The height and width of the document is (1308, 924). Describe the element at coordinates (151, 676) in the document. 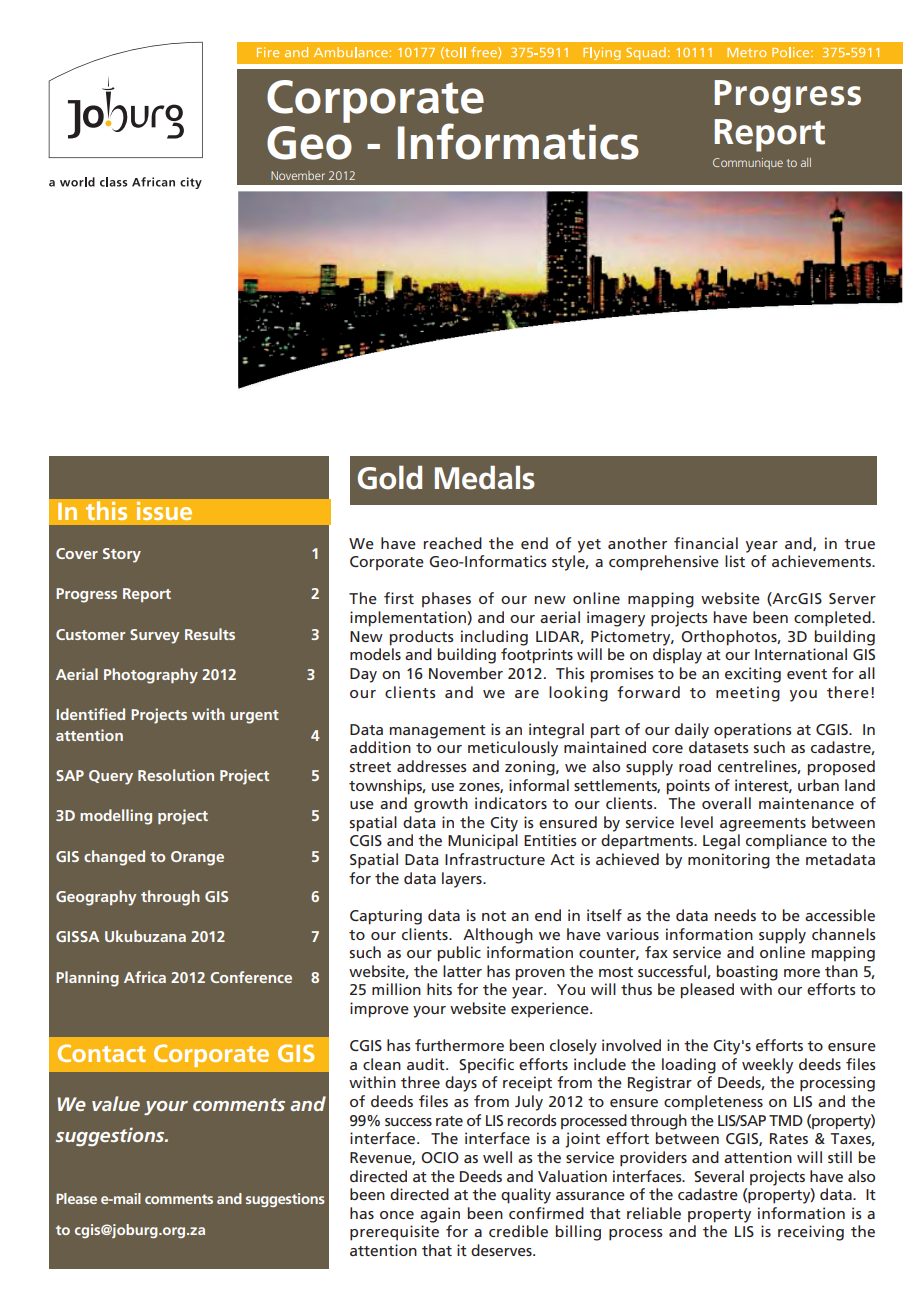

I see `Photography` at that location.
